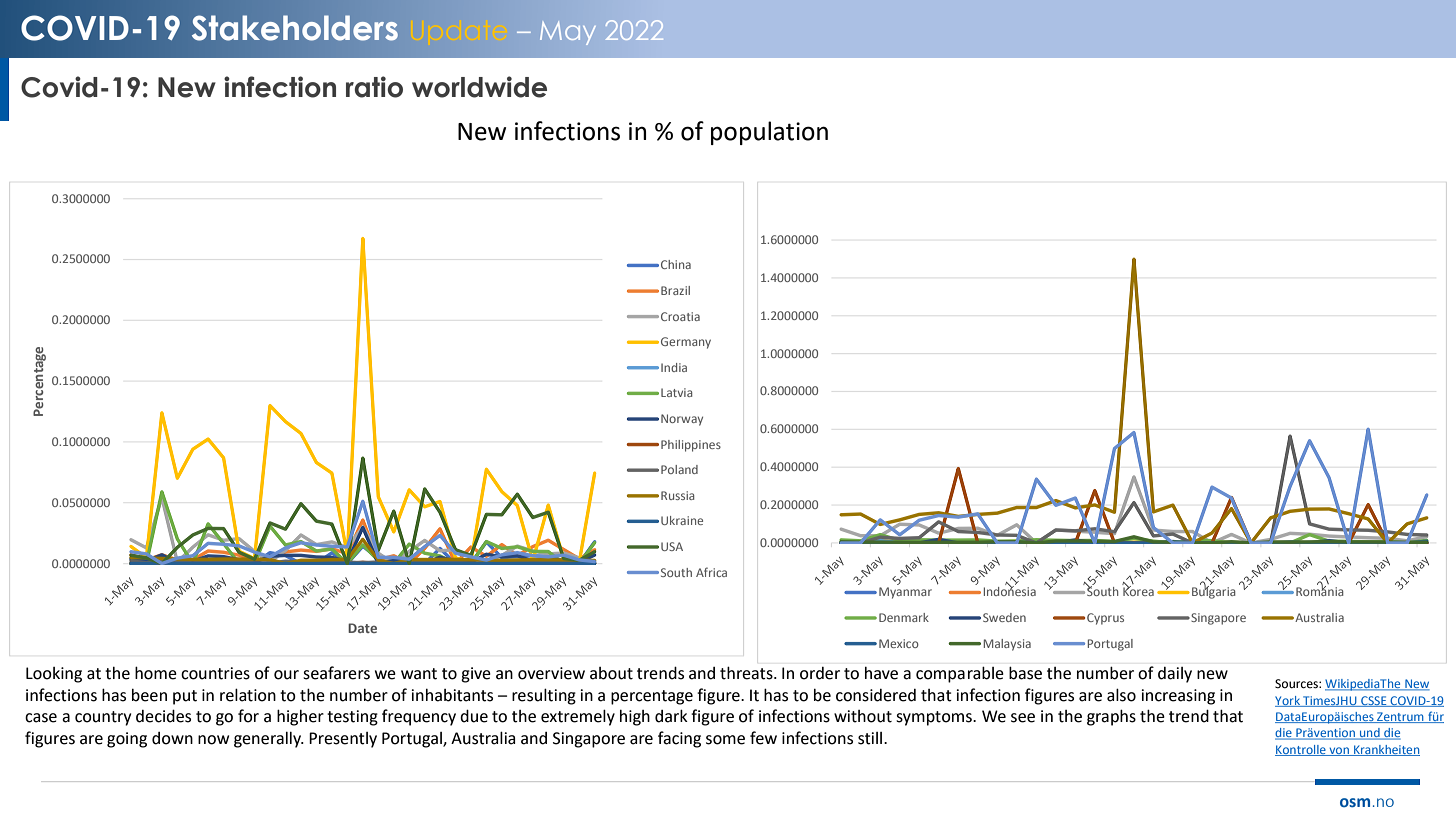 This page has height=819, width=1456. I want to click on Latvia, so click(676, 392).
